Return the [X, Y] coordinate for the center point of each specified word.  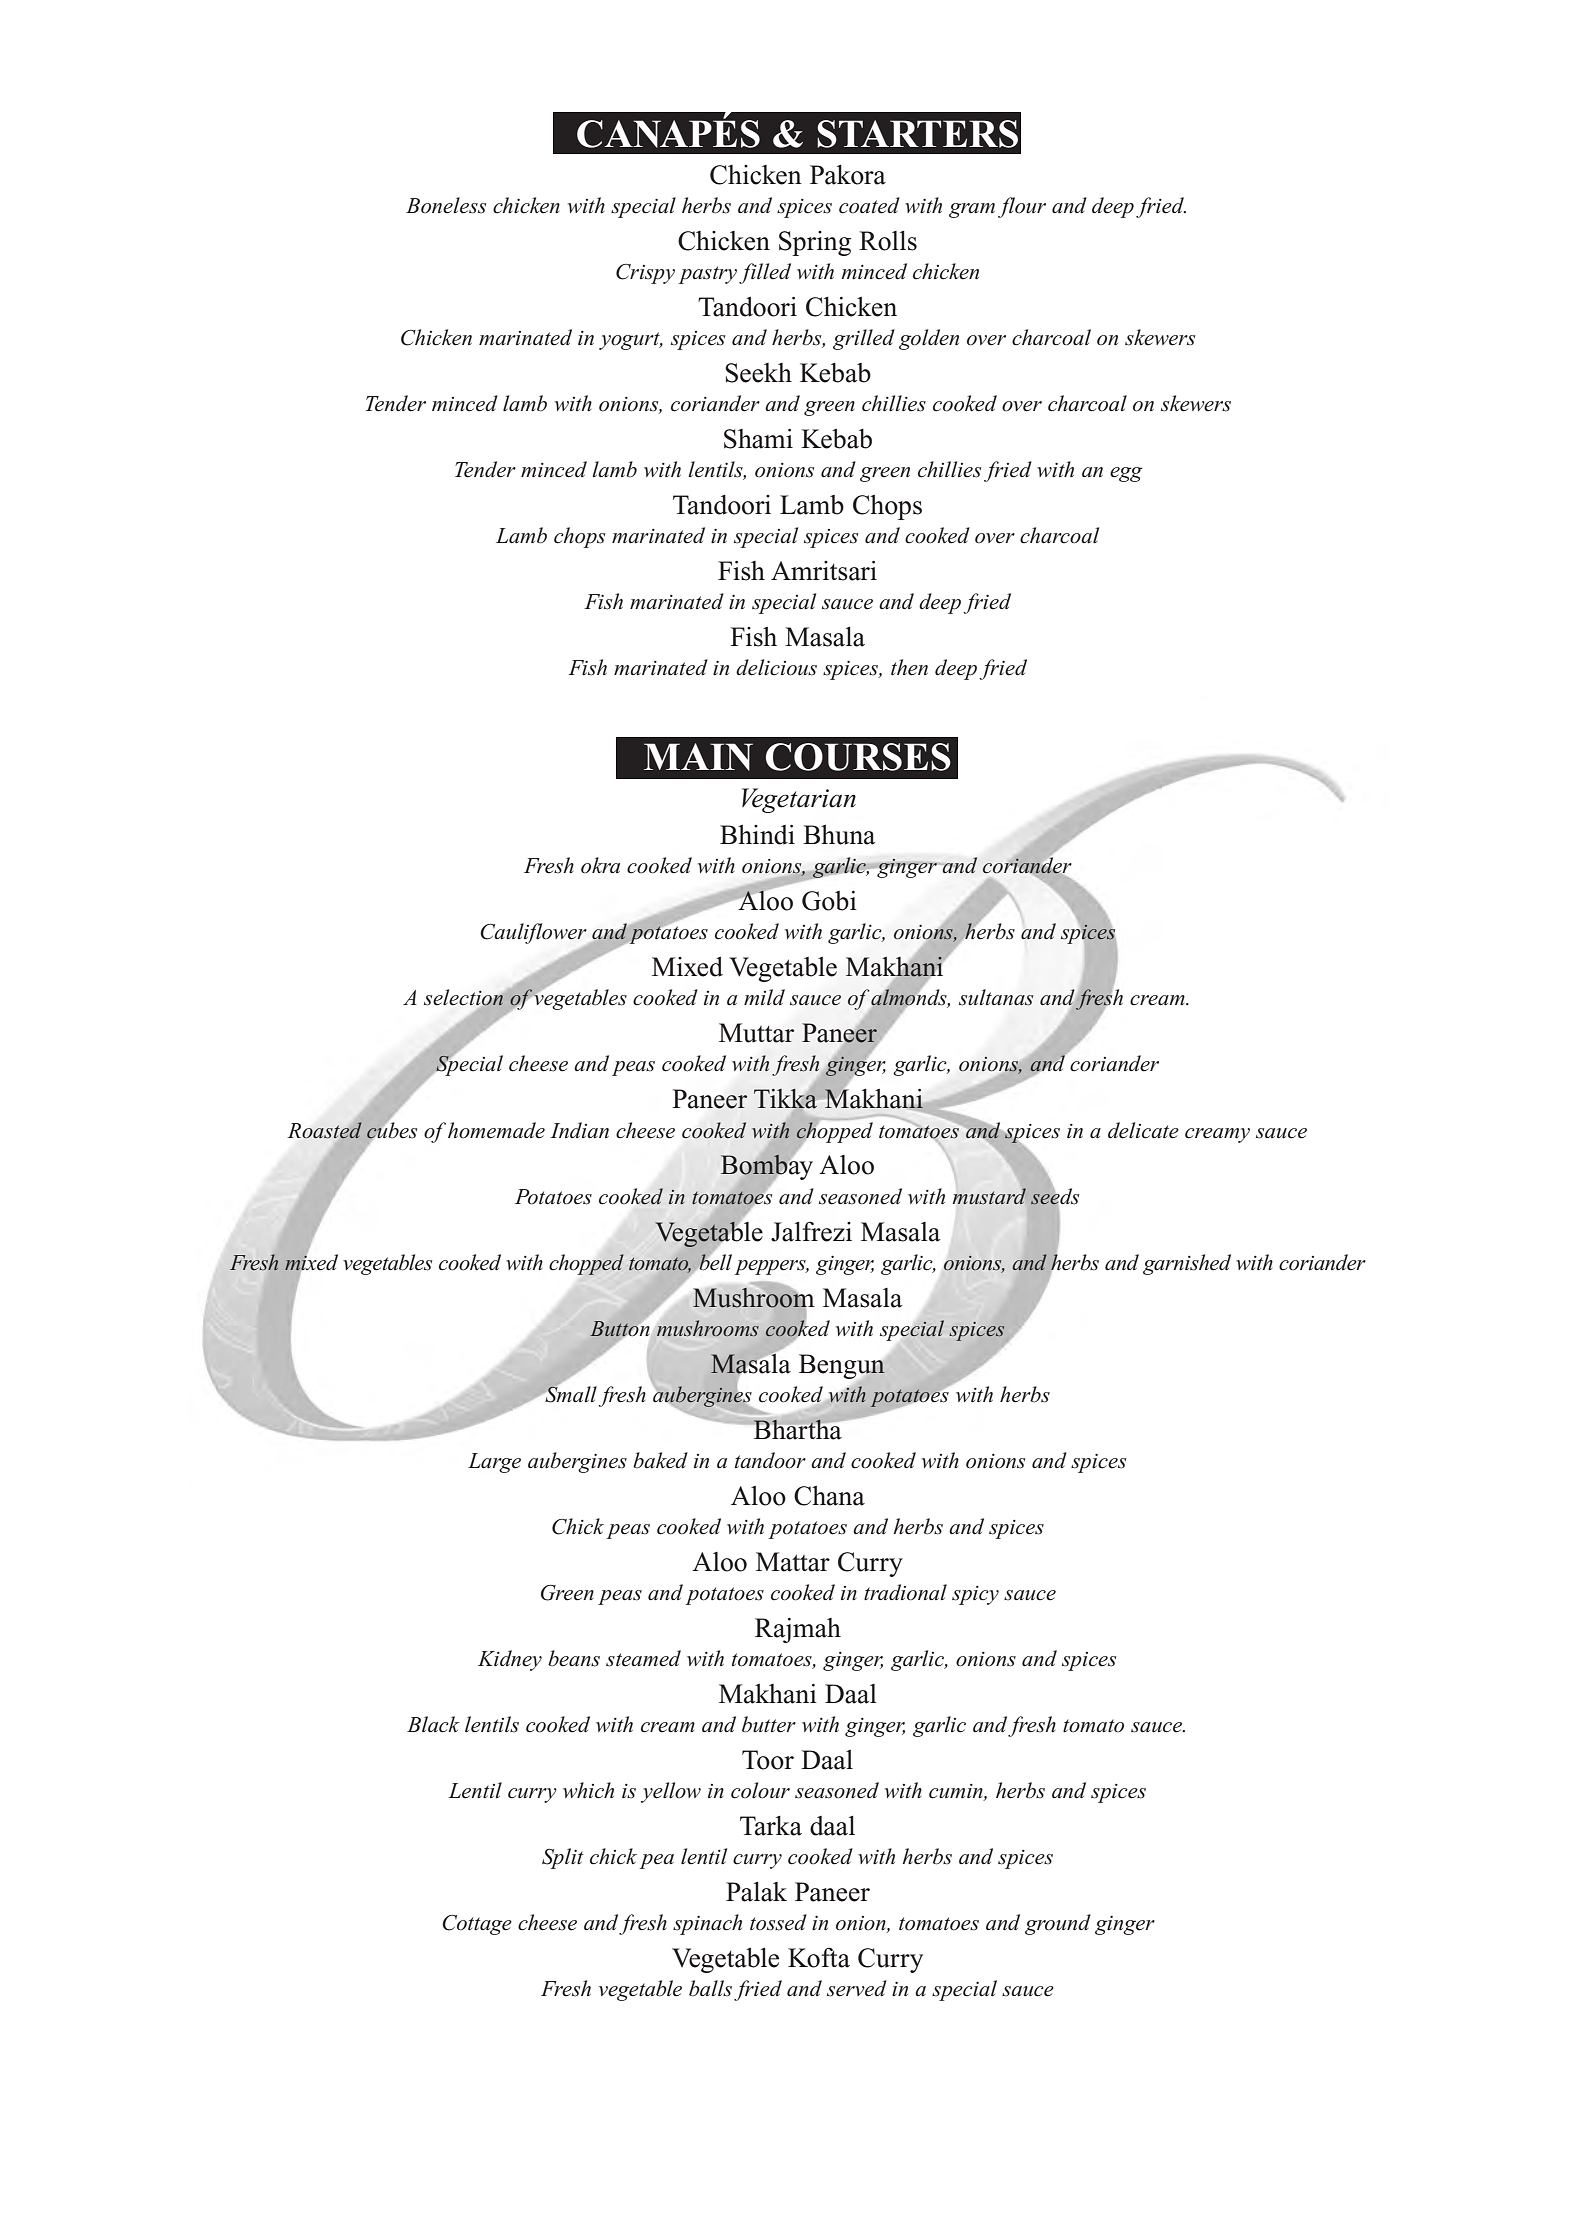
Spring [815, 243]
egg [1126, 474]
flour [1022, 207]
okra [600, 865]
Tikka [787, 1098]
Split [563, 1858]
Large [494, 1463]
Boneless [446, 205]
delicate [1143, 1130]
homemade [496, 1130]
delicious [776, 667]
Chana [829, 1496]
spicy [975, 1595]
